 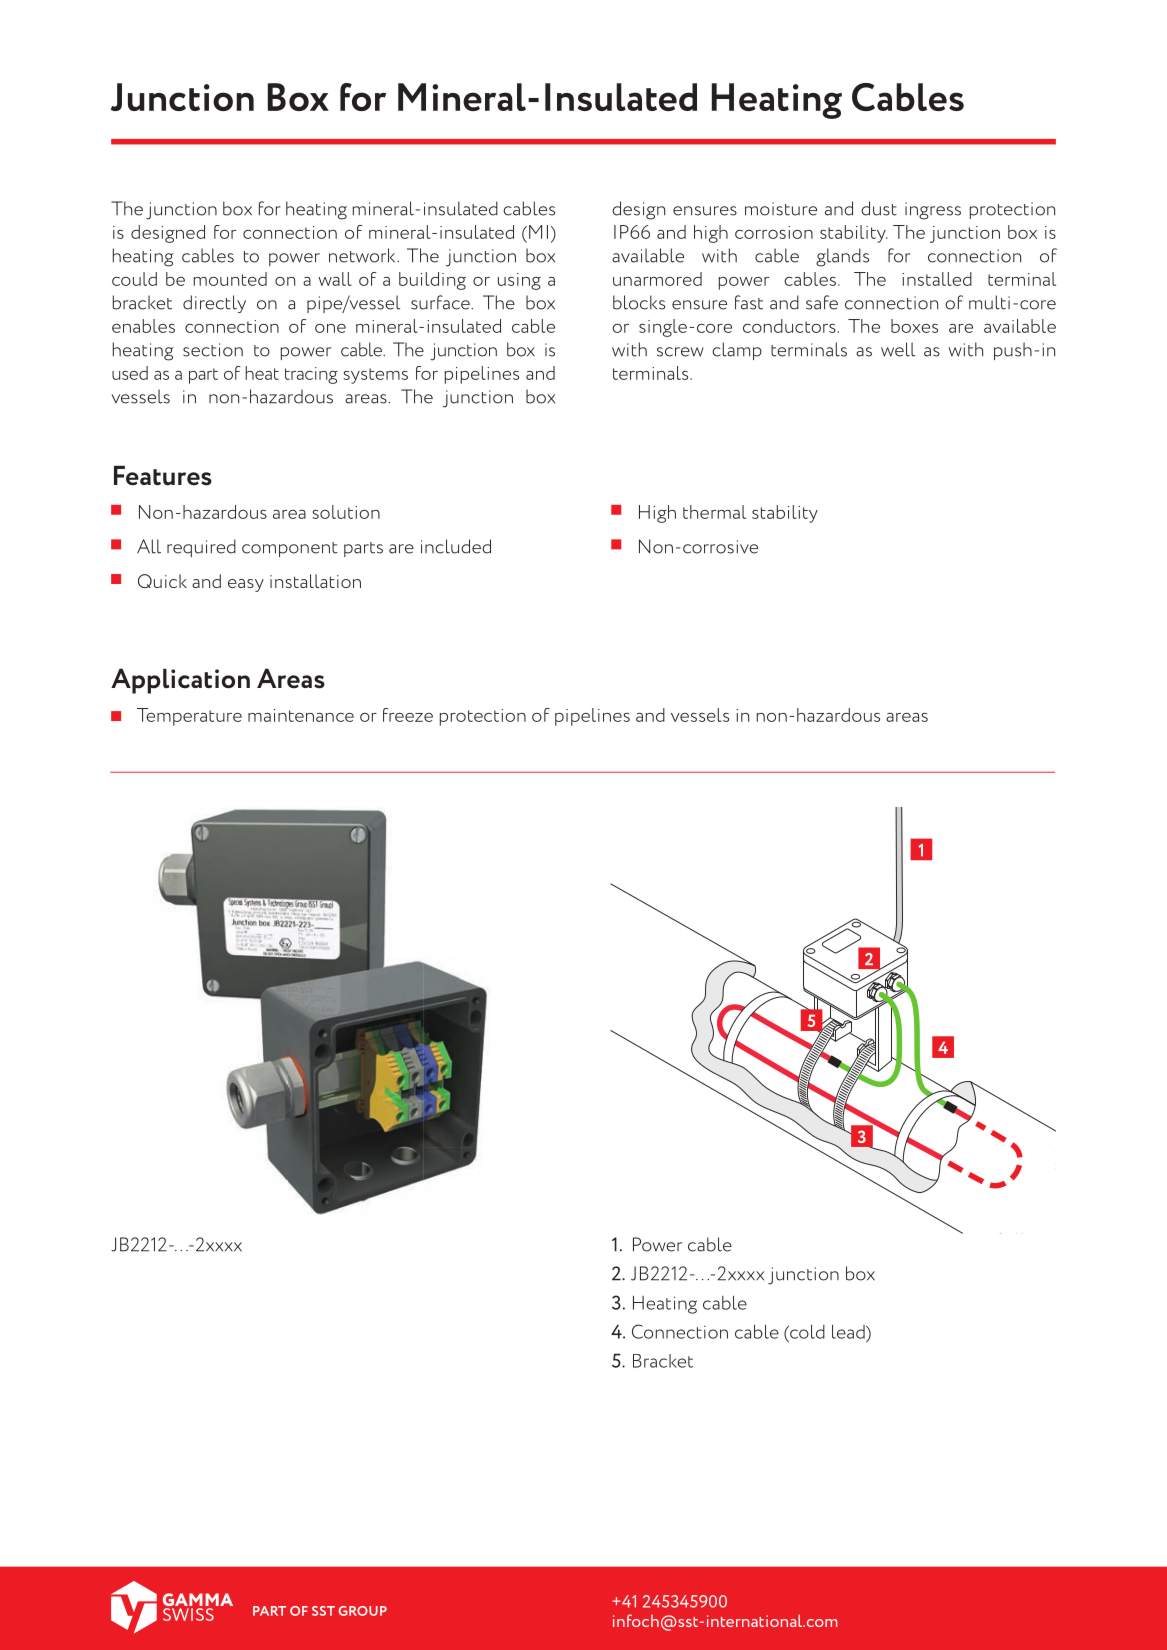 What do you see at coordinates (230, 279) in the screenshot?
I see `mounted` at bounding box center [230, 279].
